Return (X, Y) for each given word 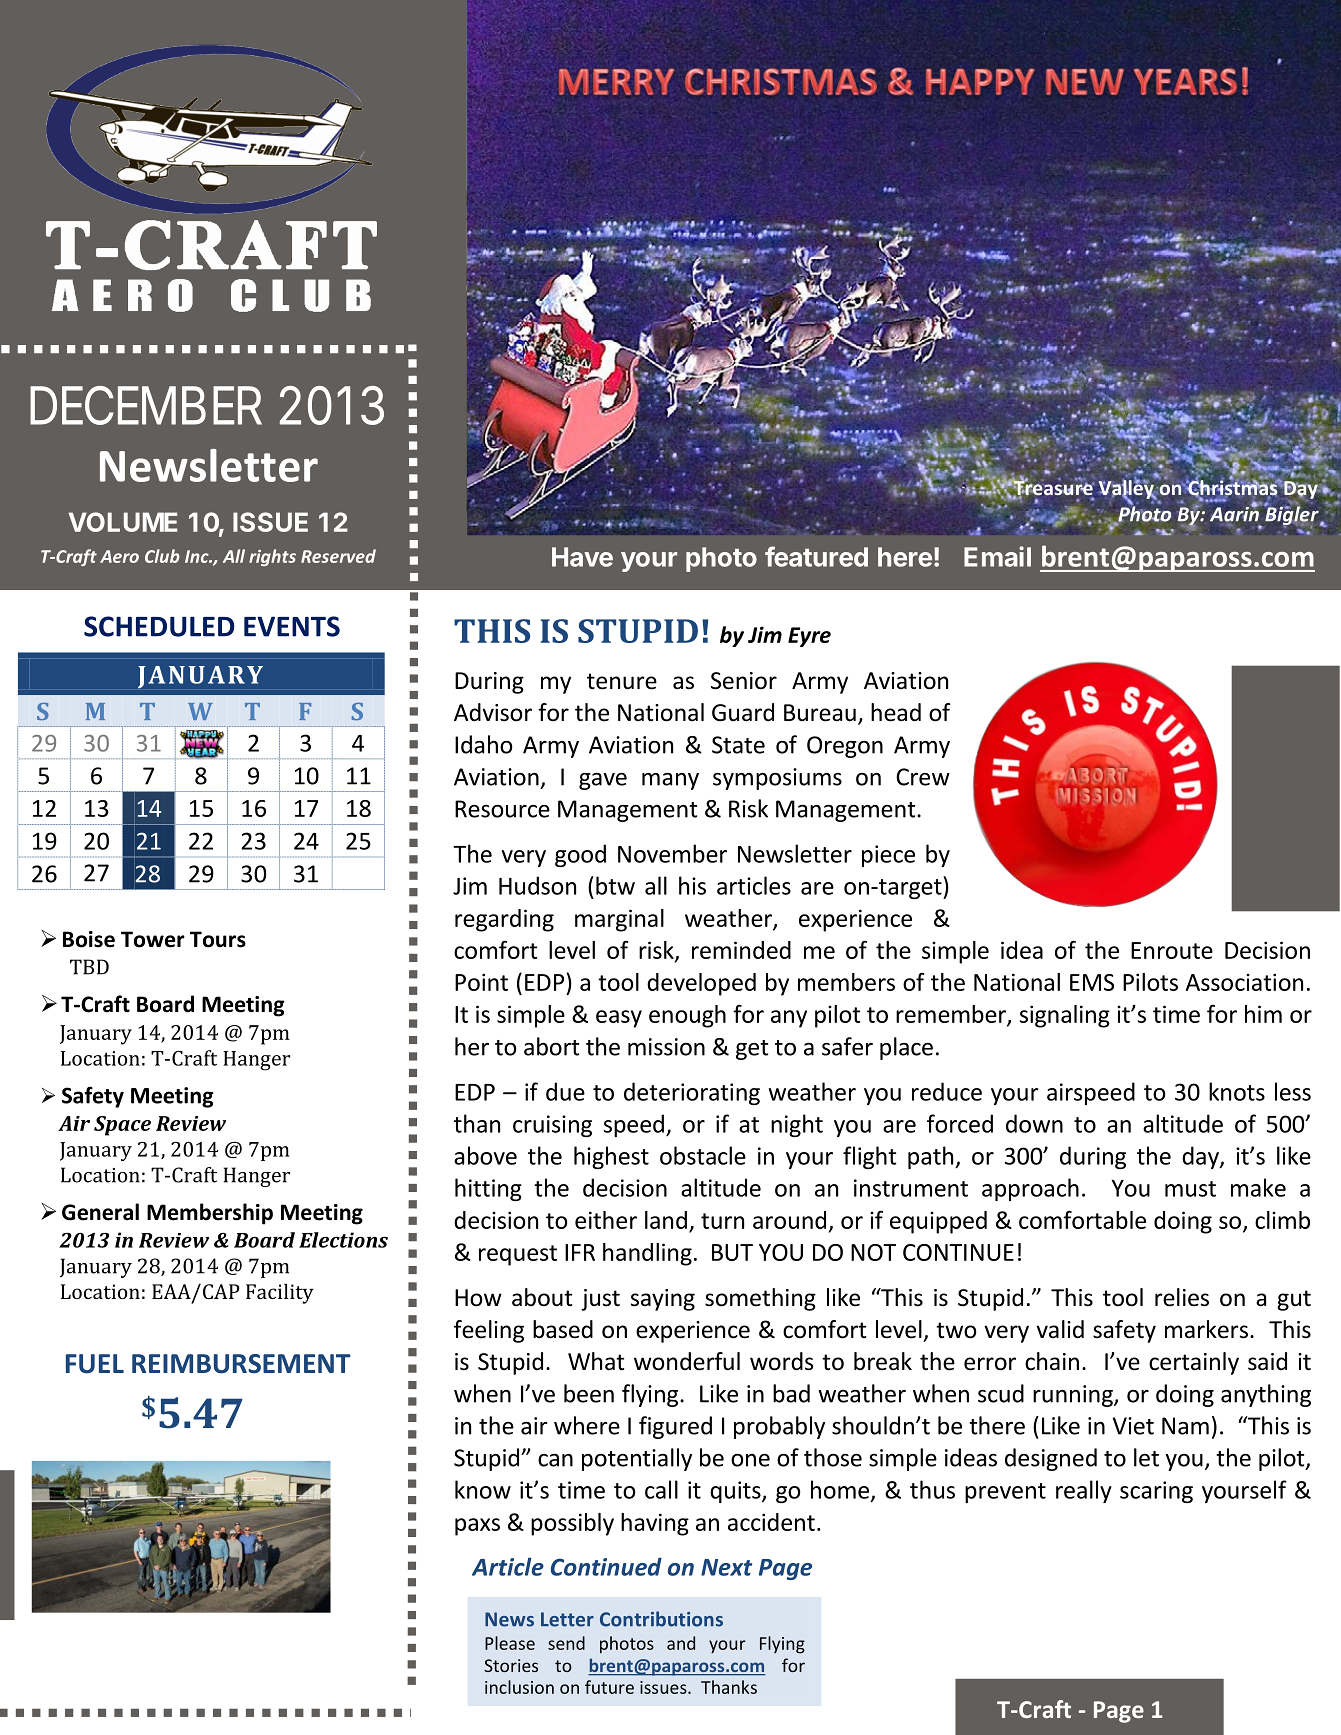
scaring (1156, 1492)
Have (582, 557)
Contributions (661, 1619)
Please (510, 1643)
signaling (1065, 1016)
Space (122, 1126)
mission (666, 1047)
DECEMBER (146, 405)
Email (997, 556)
